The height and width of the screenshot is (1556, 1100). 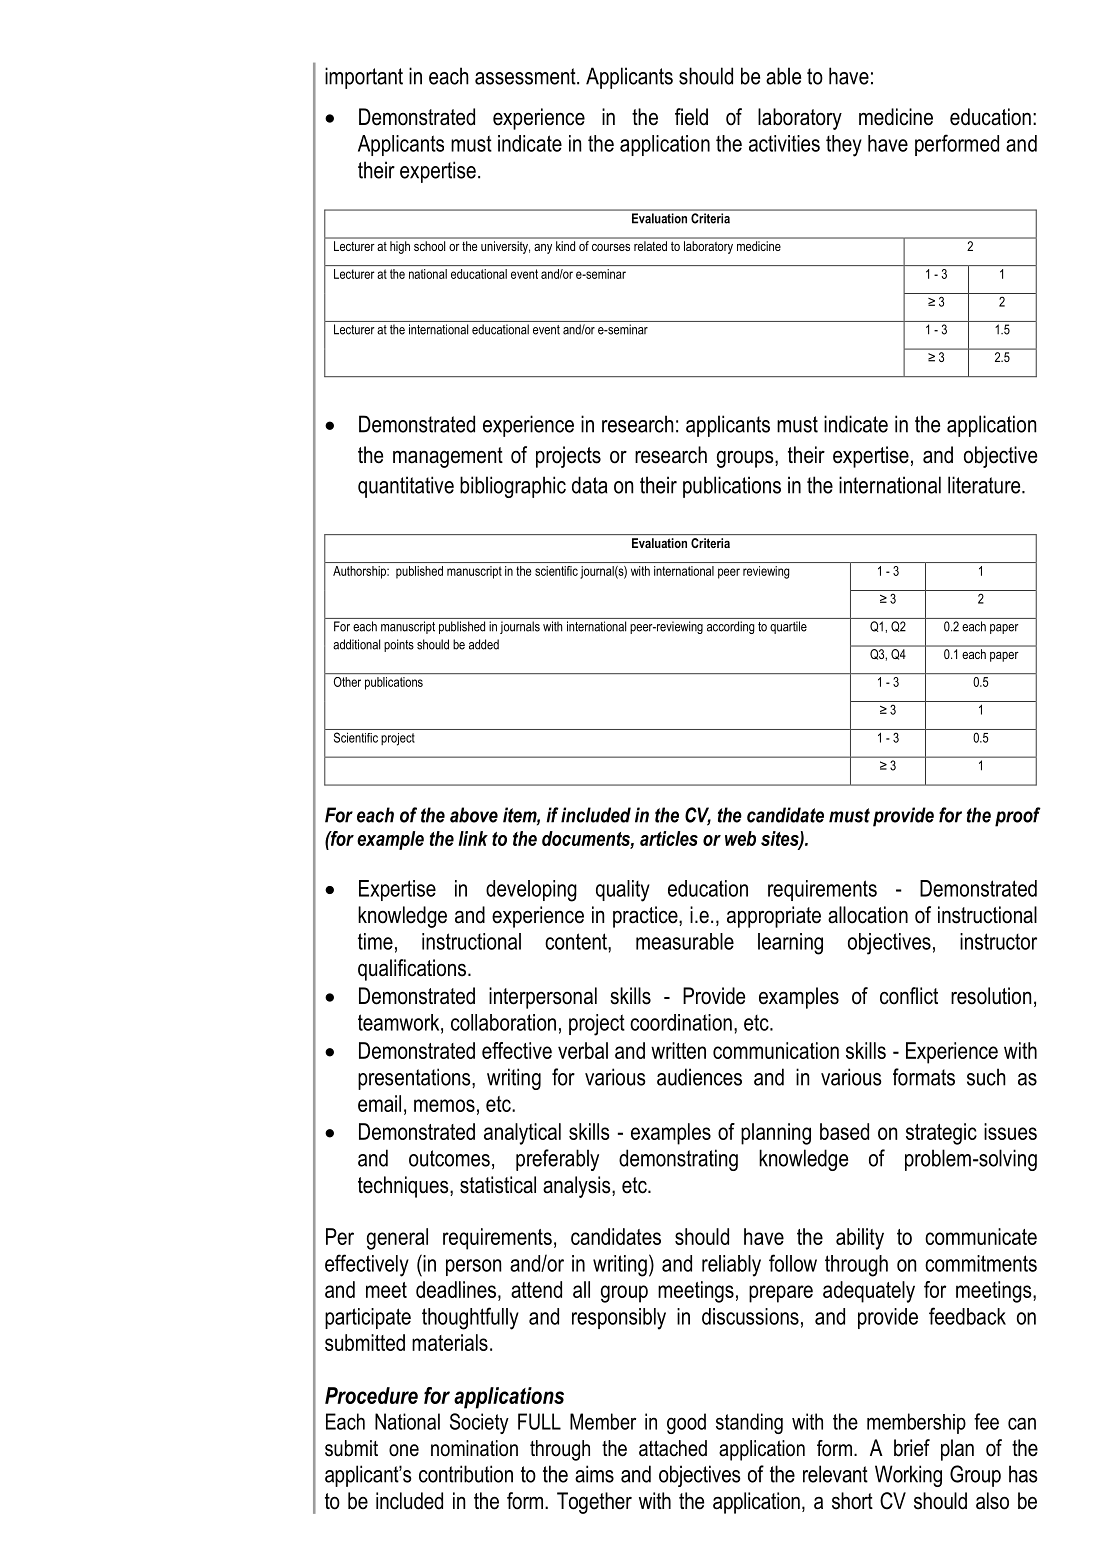 I want to click on memos, so click(x=444, y=1105).
